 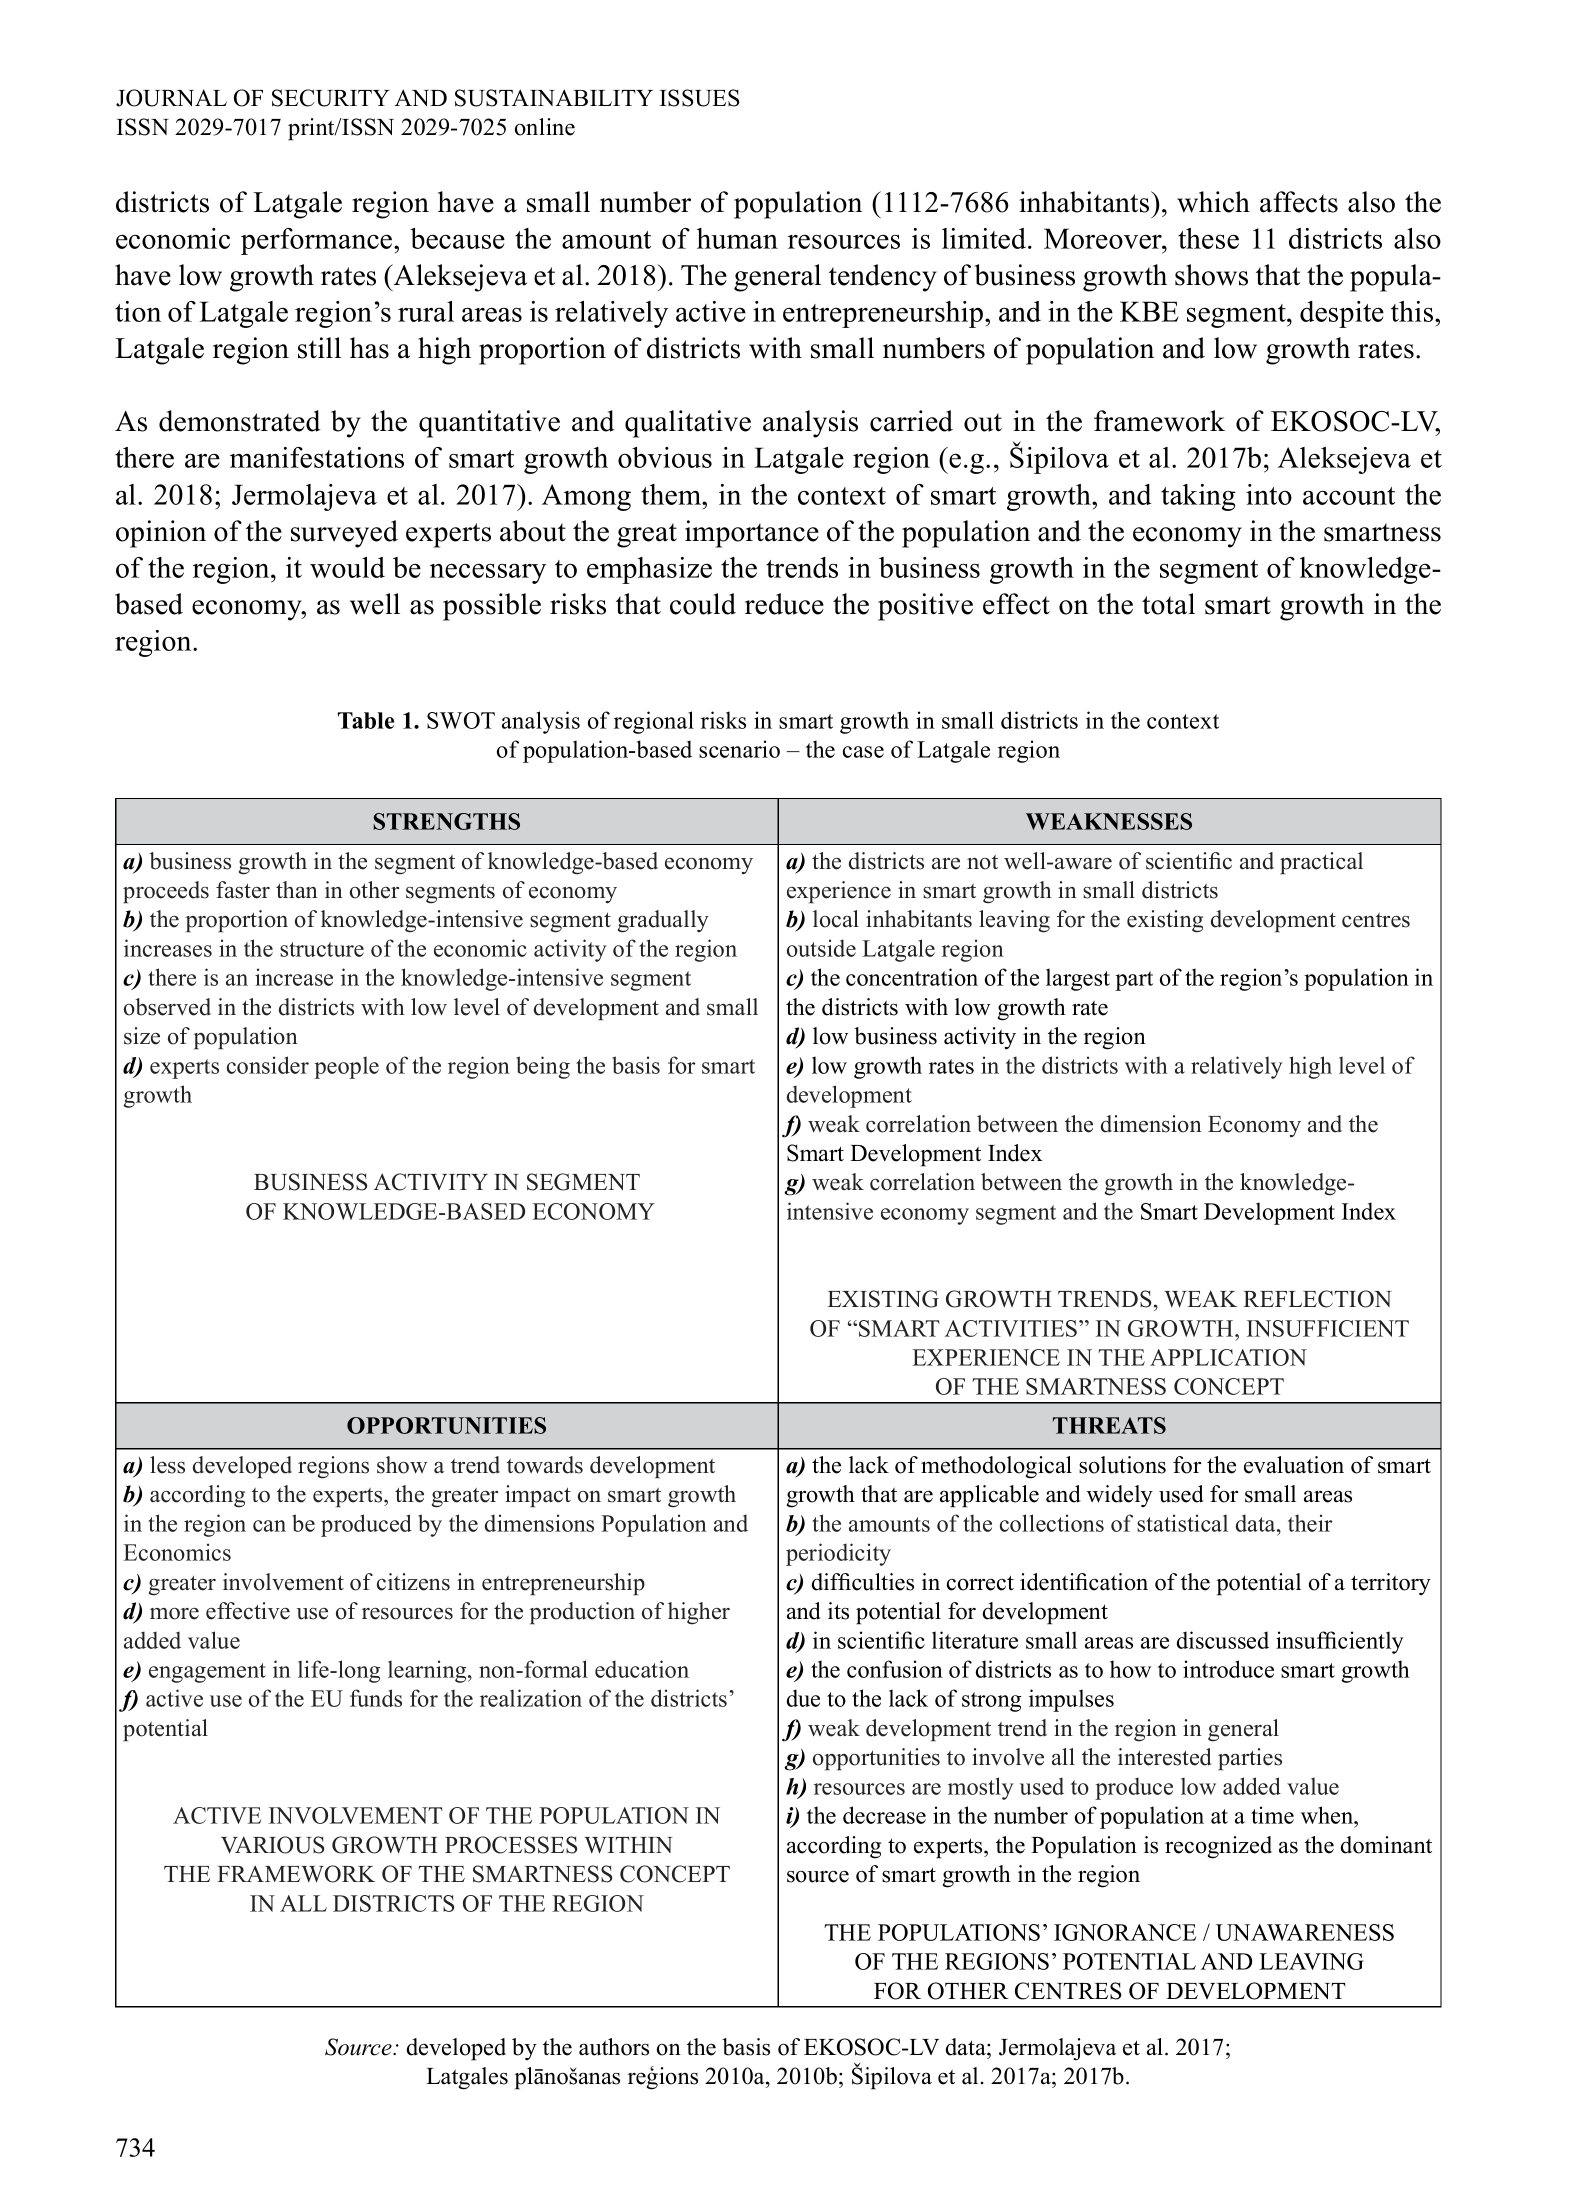 What do you see at coordinates (699, 98) in the screenshot?
I see `ISSUES` at bounding box center [699, 98].
